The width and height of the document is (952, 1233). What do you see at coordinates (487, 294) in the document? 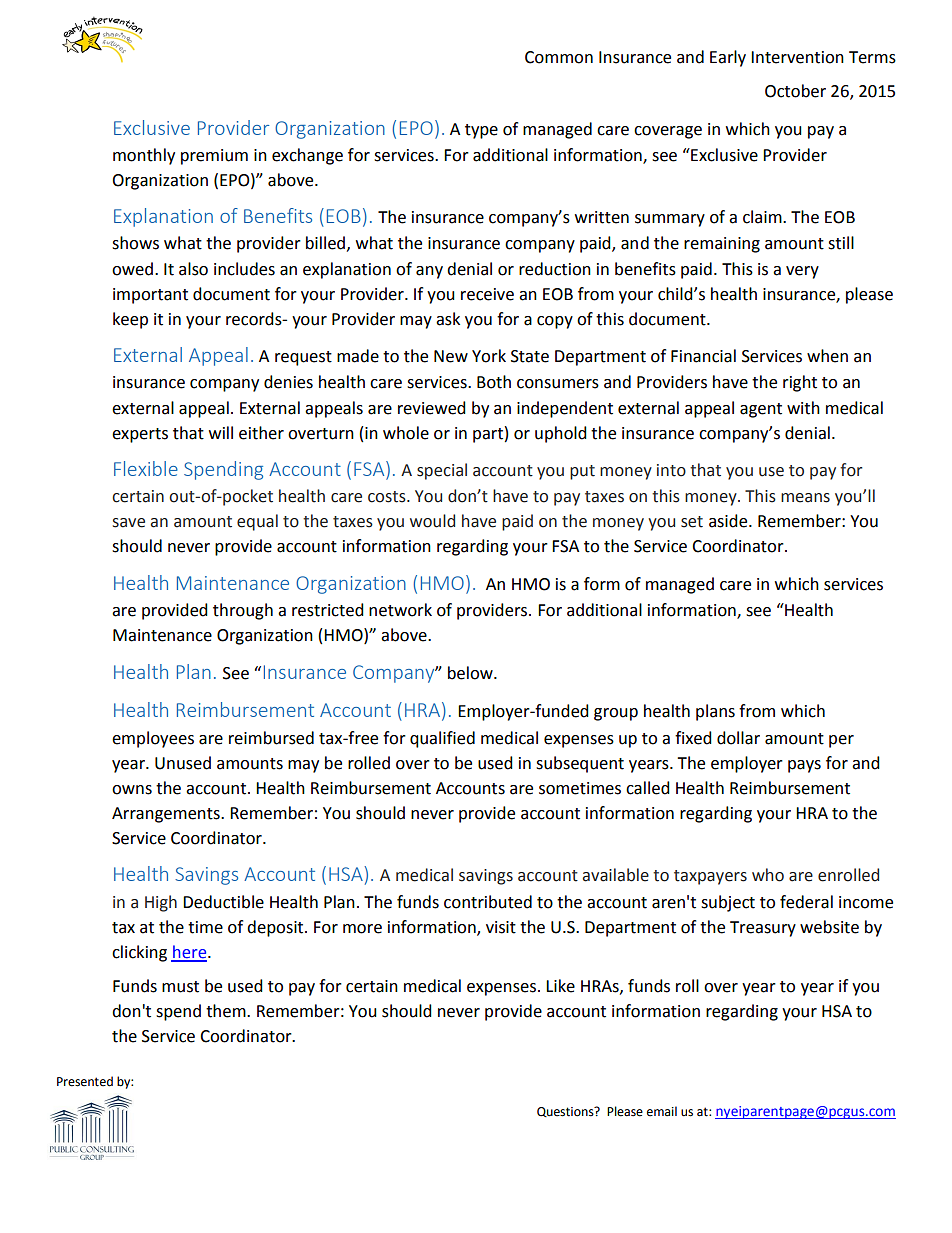
I see `receive` at bounding box center [487, 294].
